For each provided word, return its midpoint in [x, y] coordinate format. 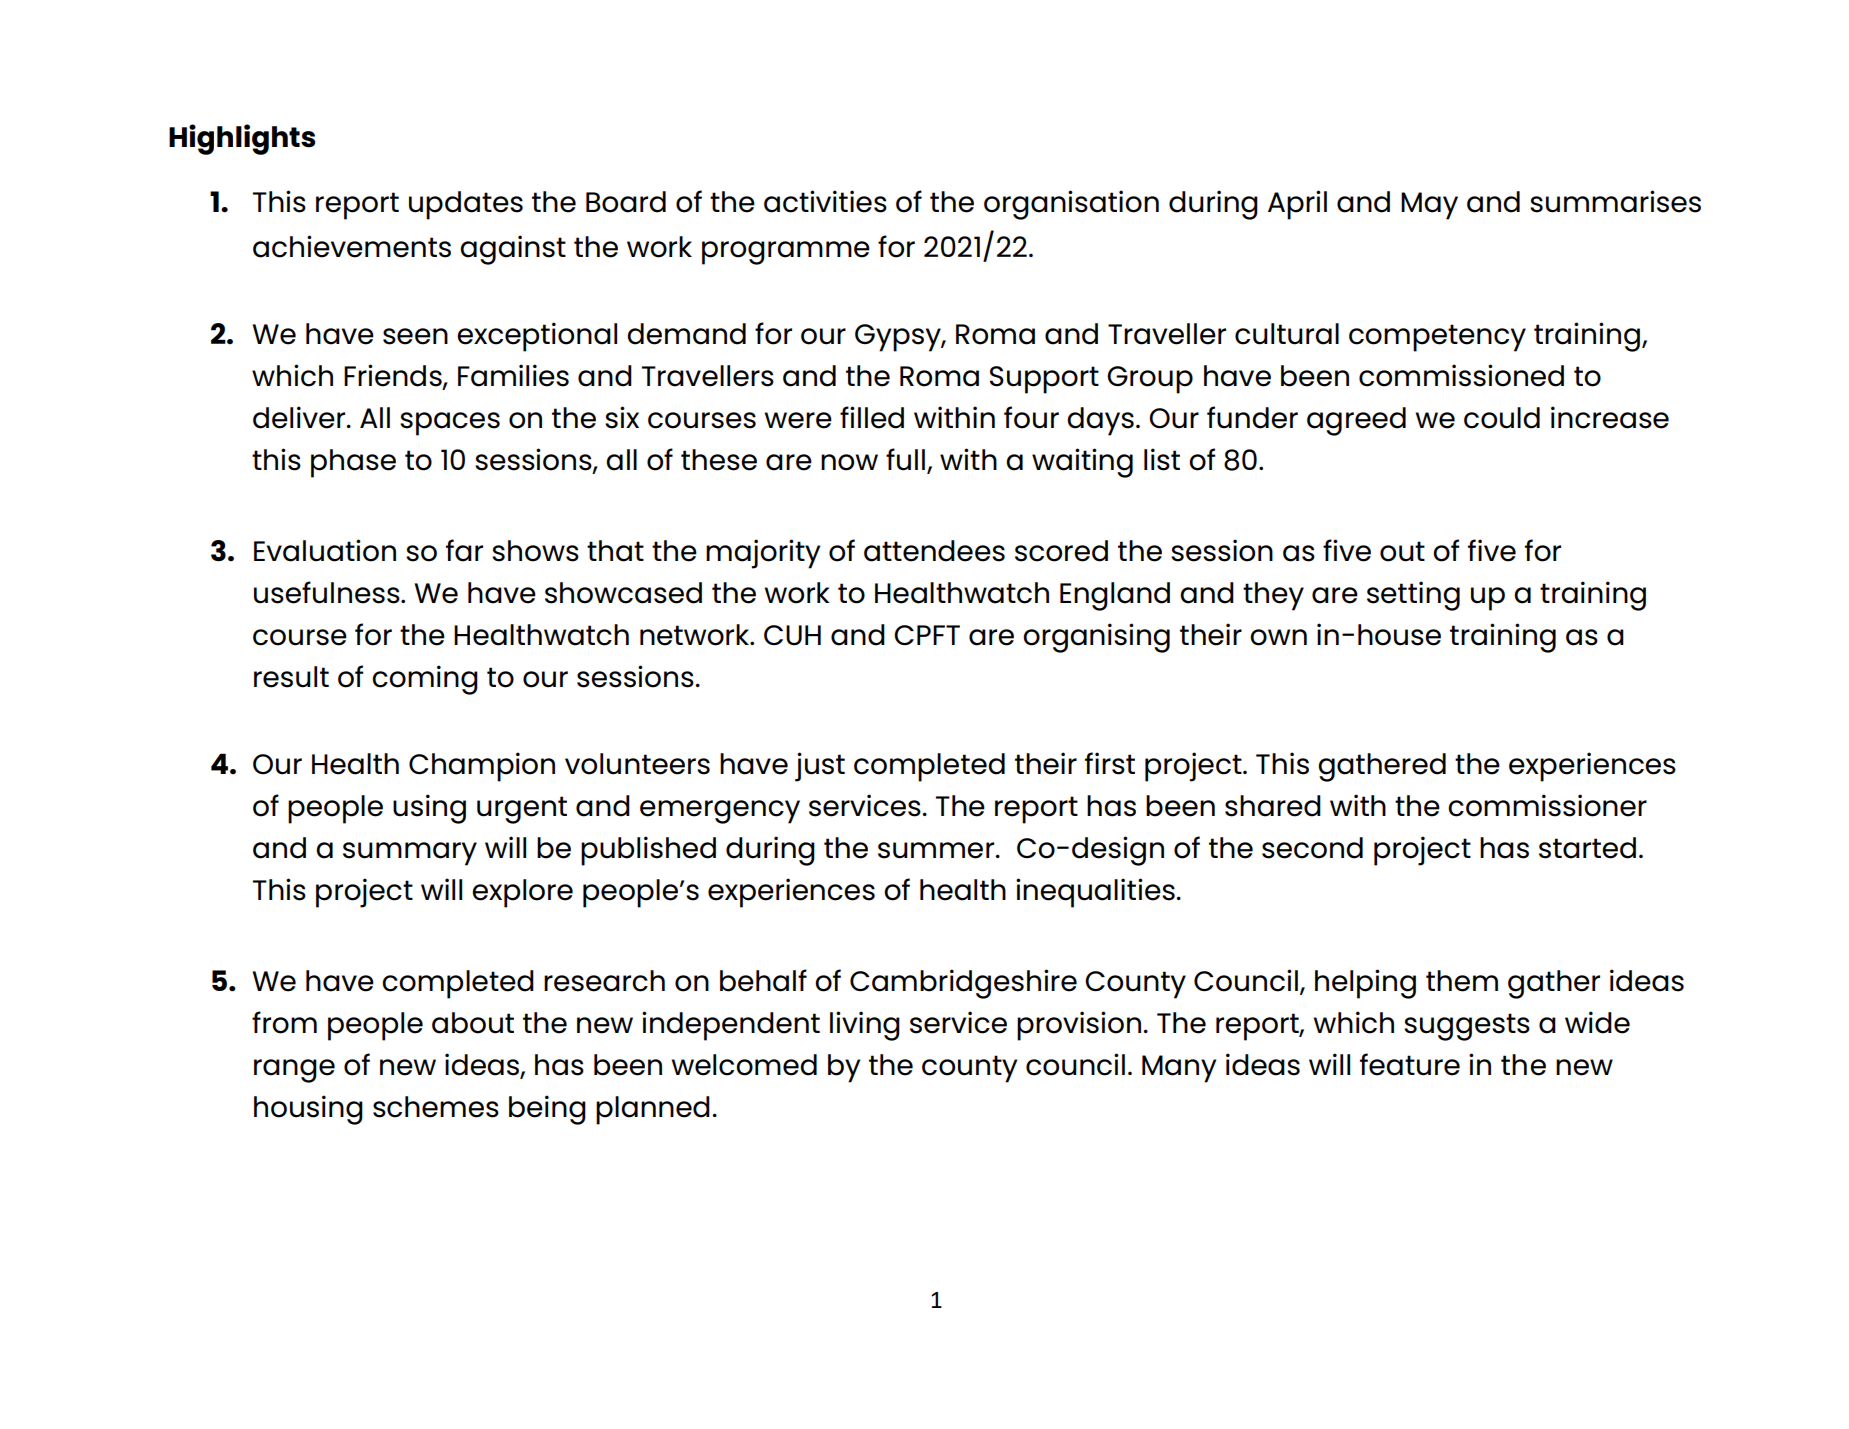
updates [466, 205]
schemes [436, 1107]
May [1429, 206]
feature [1410, 1064]
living [865, 1026]
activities [825, 201]
